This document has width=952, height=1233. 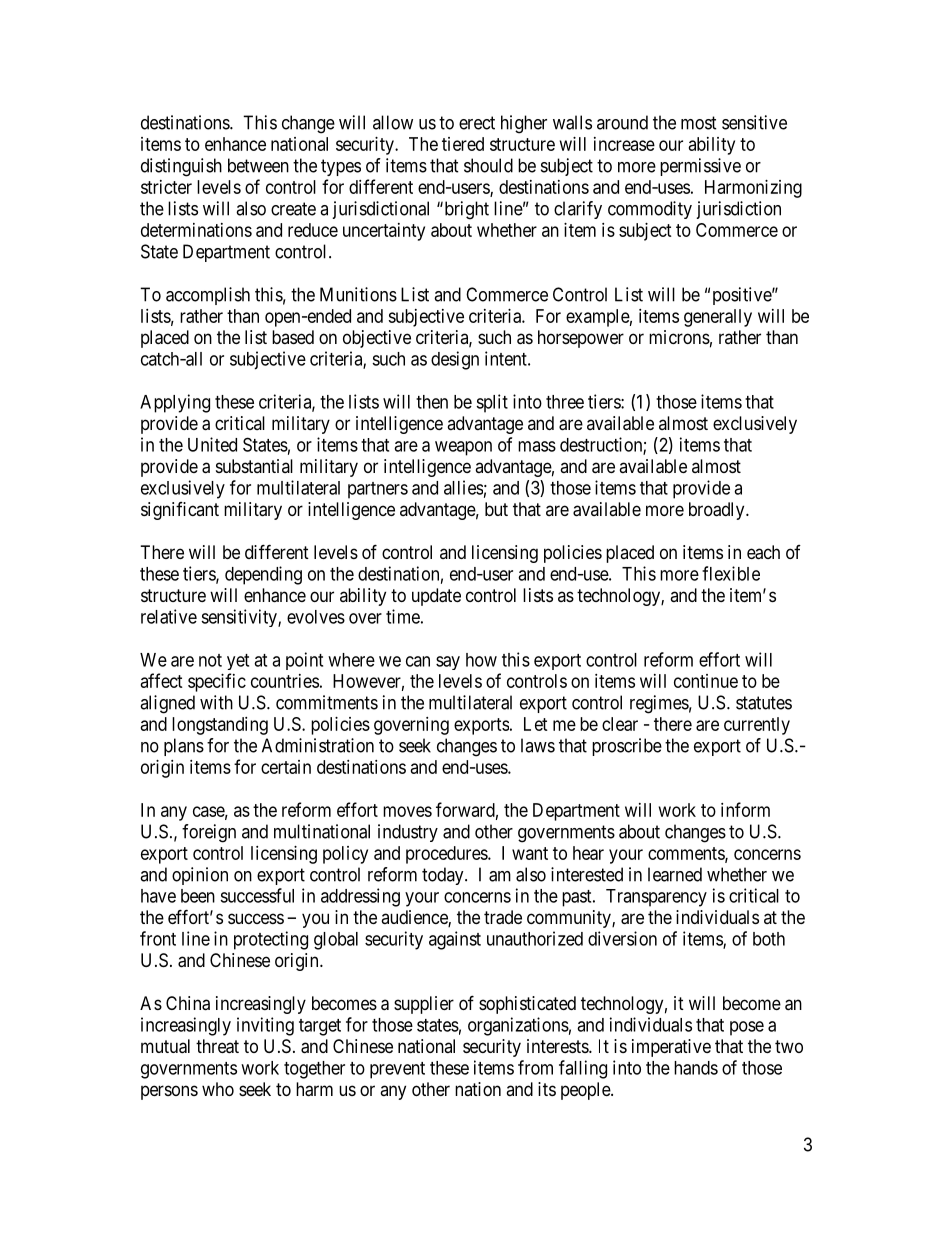 What do you see at coordinates (240, 618) in the document?
I see `sensitivity` at bounding box center [240, 618].
